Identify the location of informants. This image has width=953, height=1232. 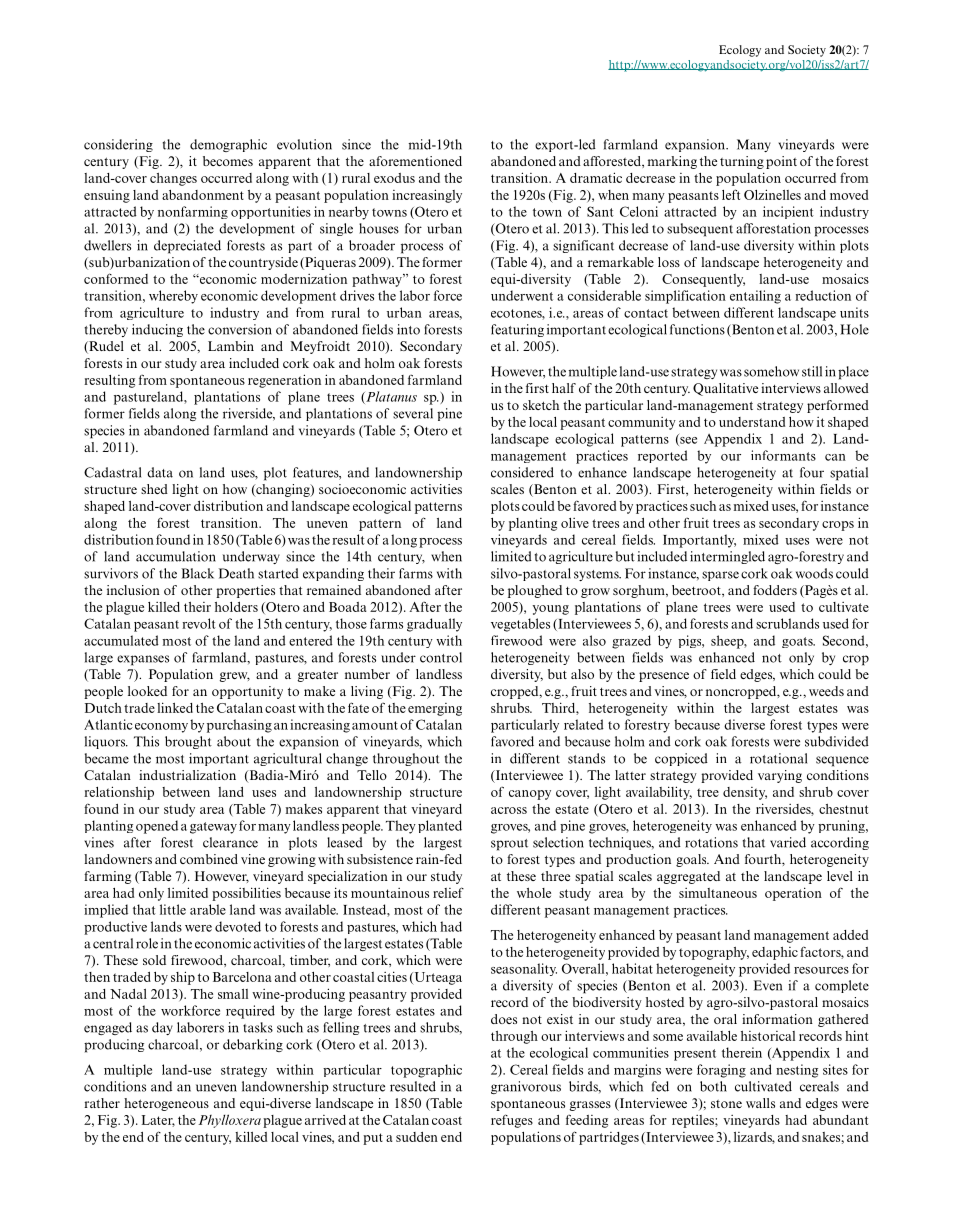
(783, 455).
